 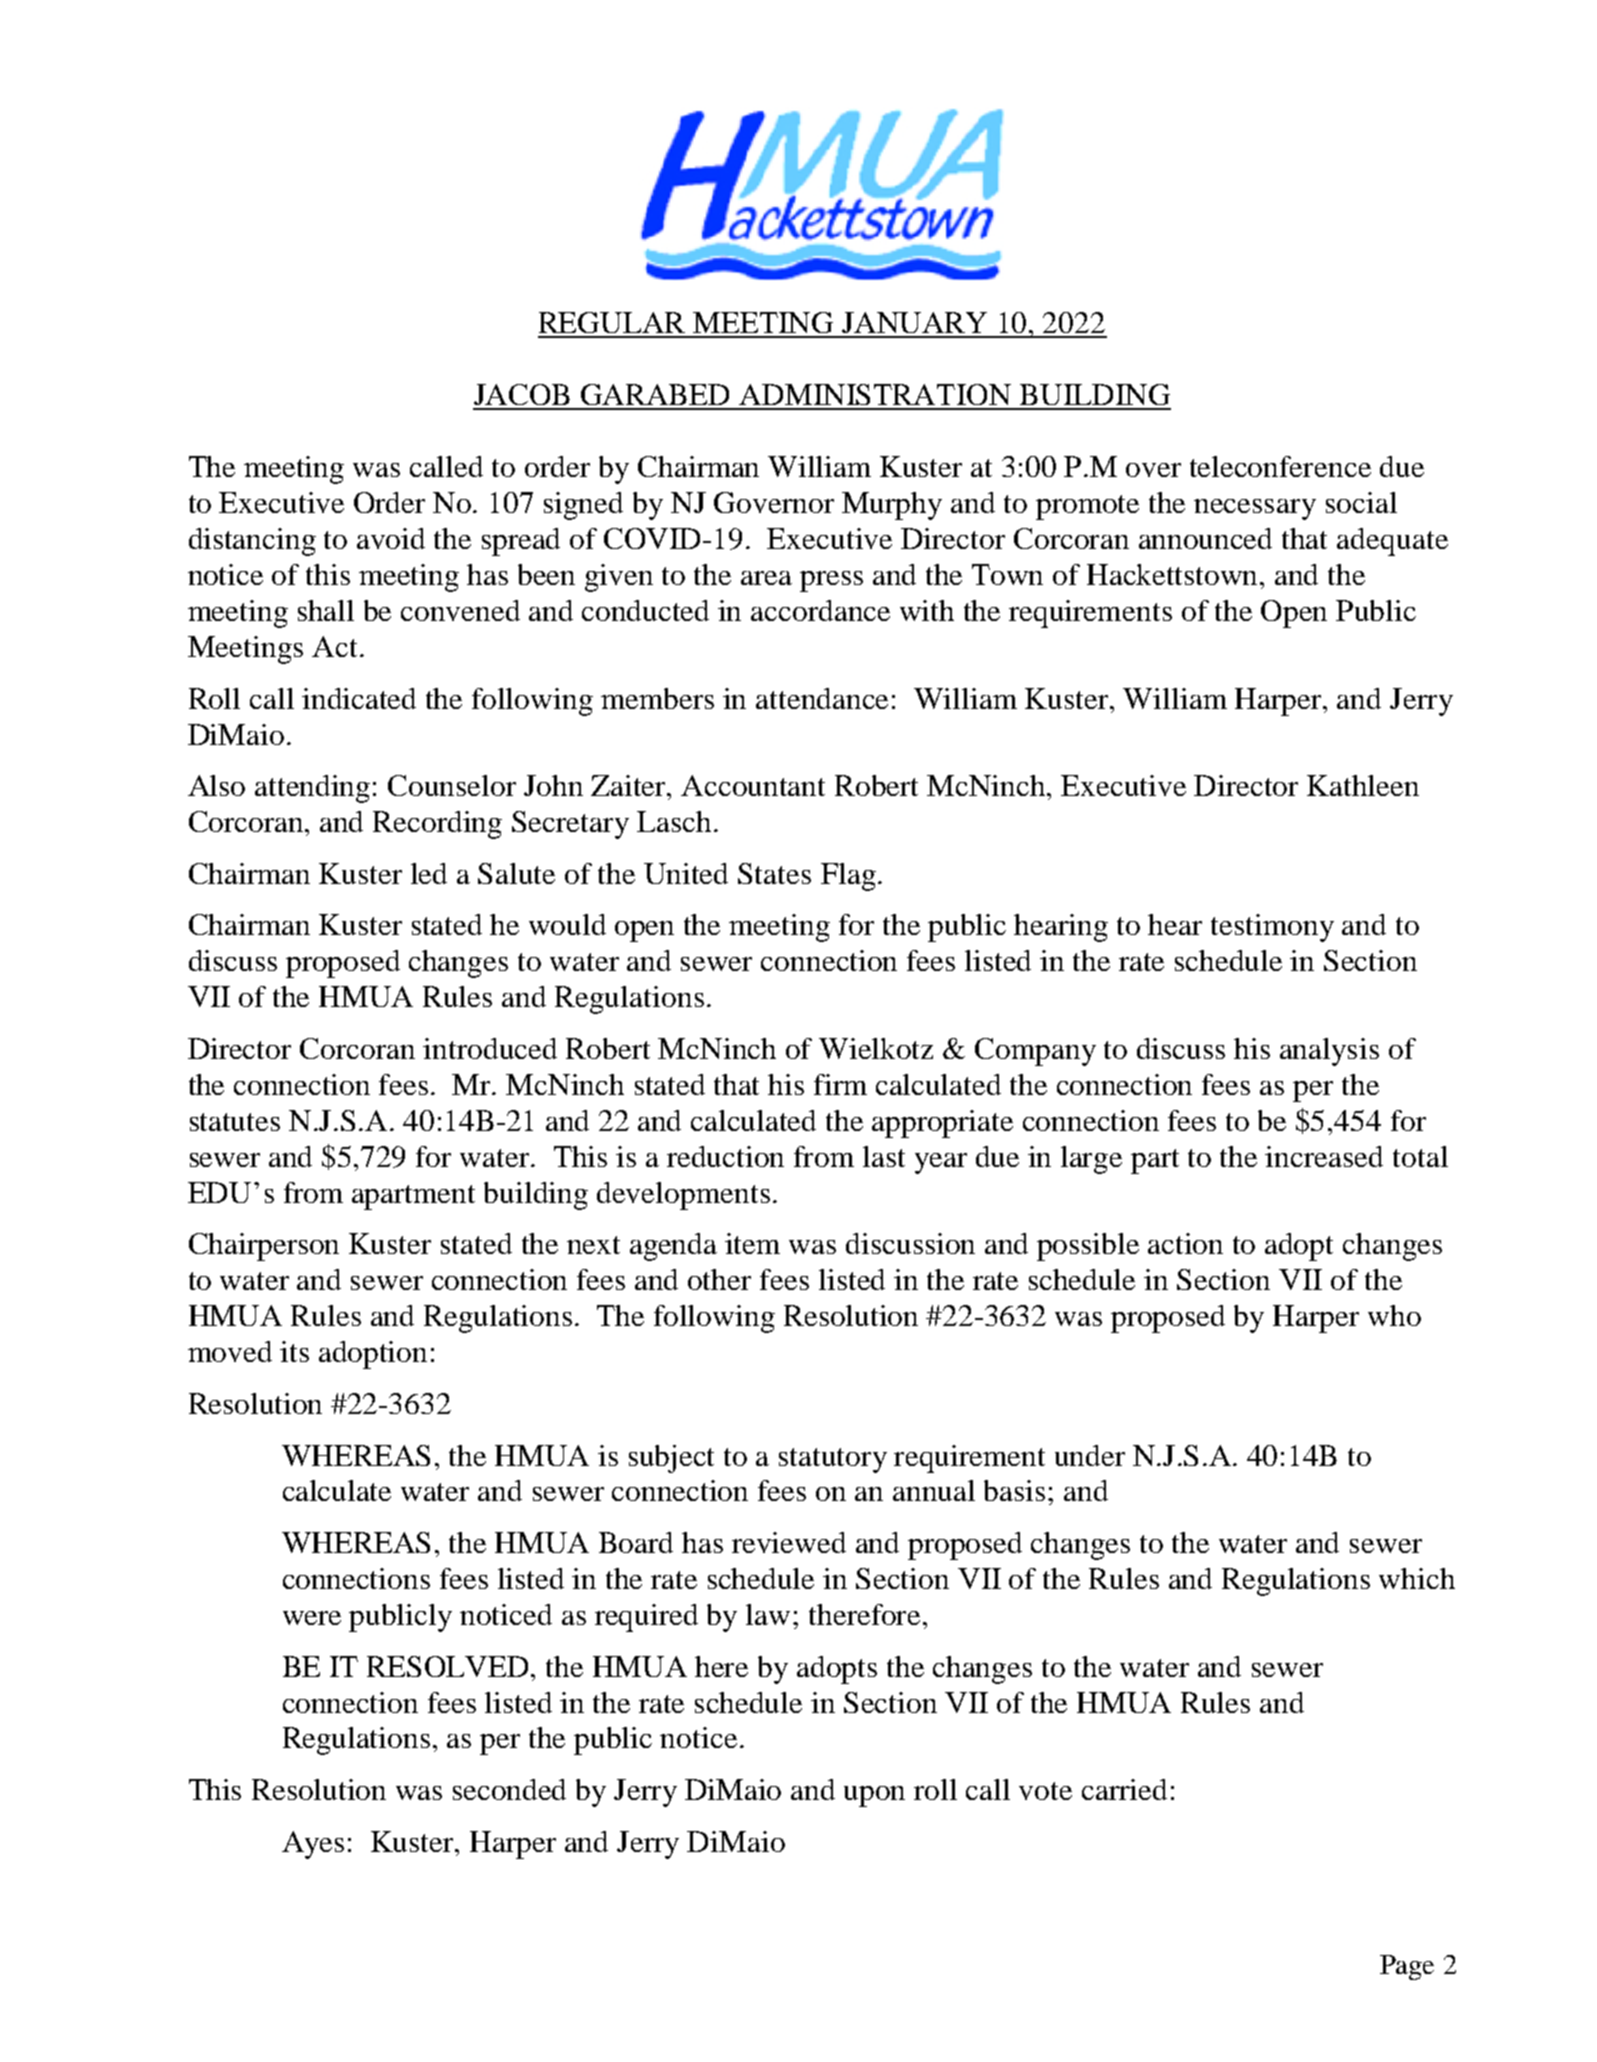 I want to click on reviewed, so click(x=789, y=1542).
